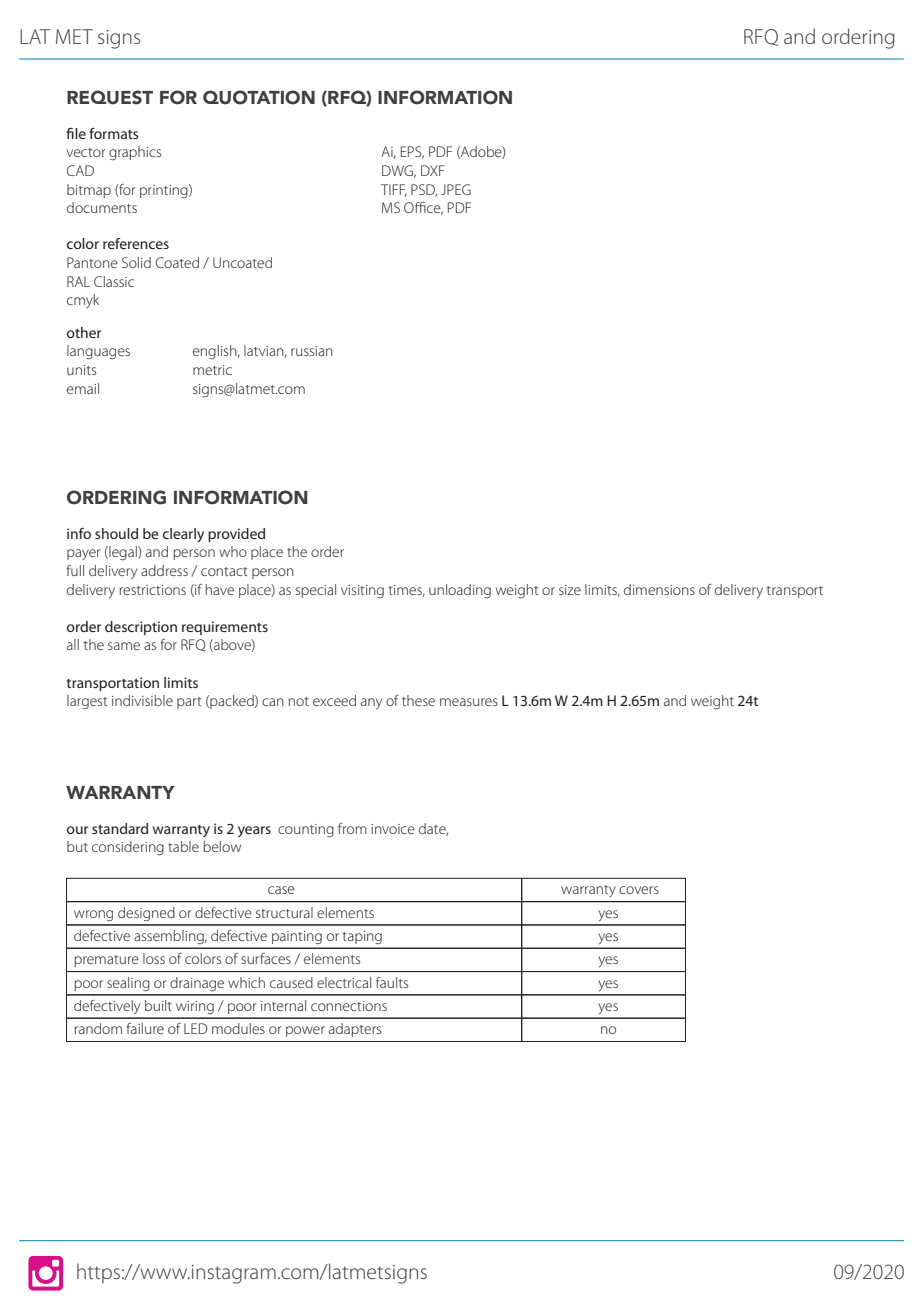 This screenshot has width=924, height=1308. I want to click on TIFF, so click(394, 190).
